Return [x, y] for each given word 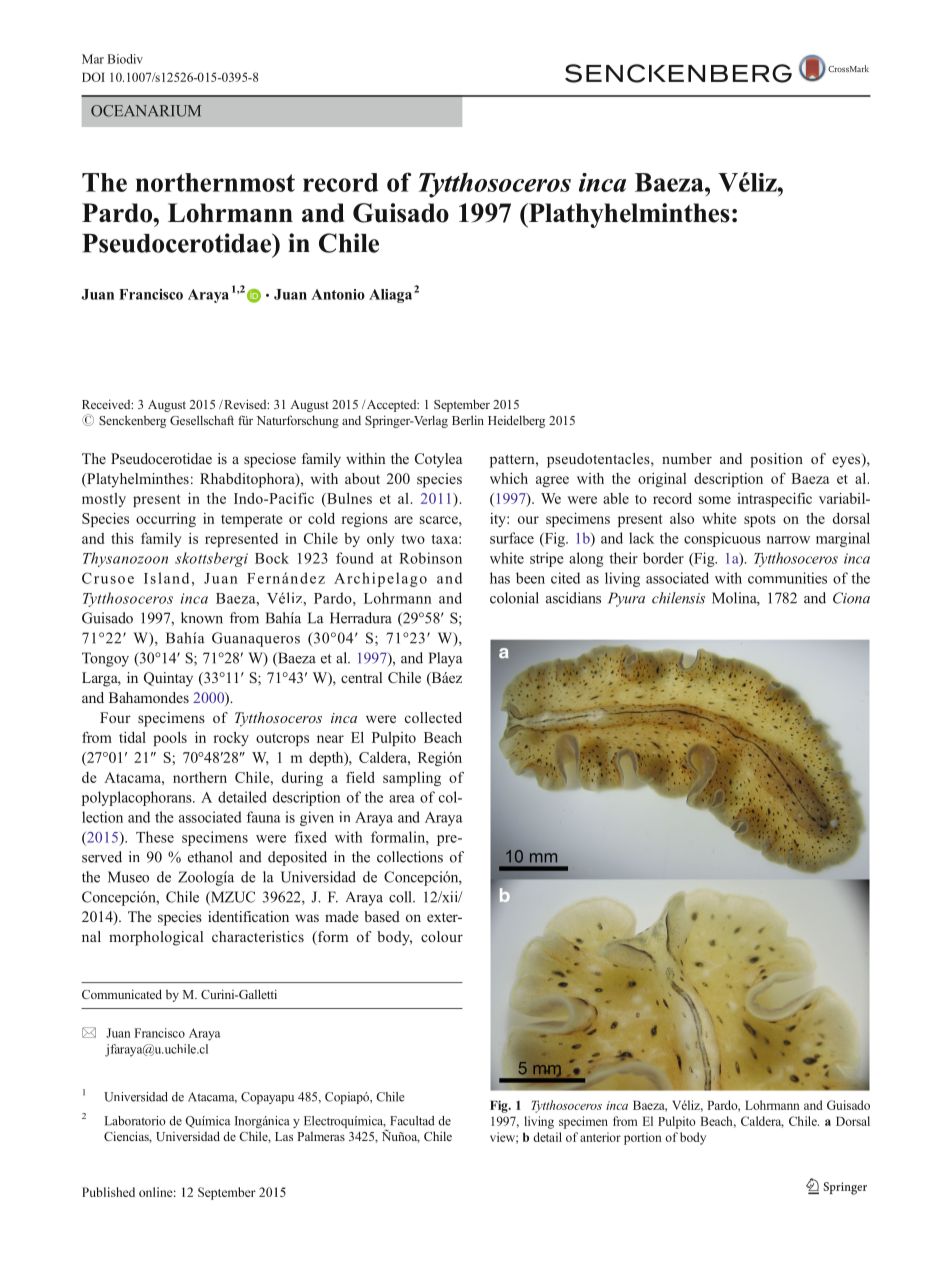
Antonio [338, 294]
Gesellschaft [202, 420]
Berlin [468, 420]
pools [170, 738]
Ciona [851, 598]
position [776, 460]
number [687, 458]
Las [284, 1136]
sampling [412, 779]
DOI [93, 77]
